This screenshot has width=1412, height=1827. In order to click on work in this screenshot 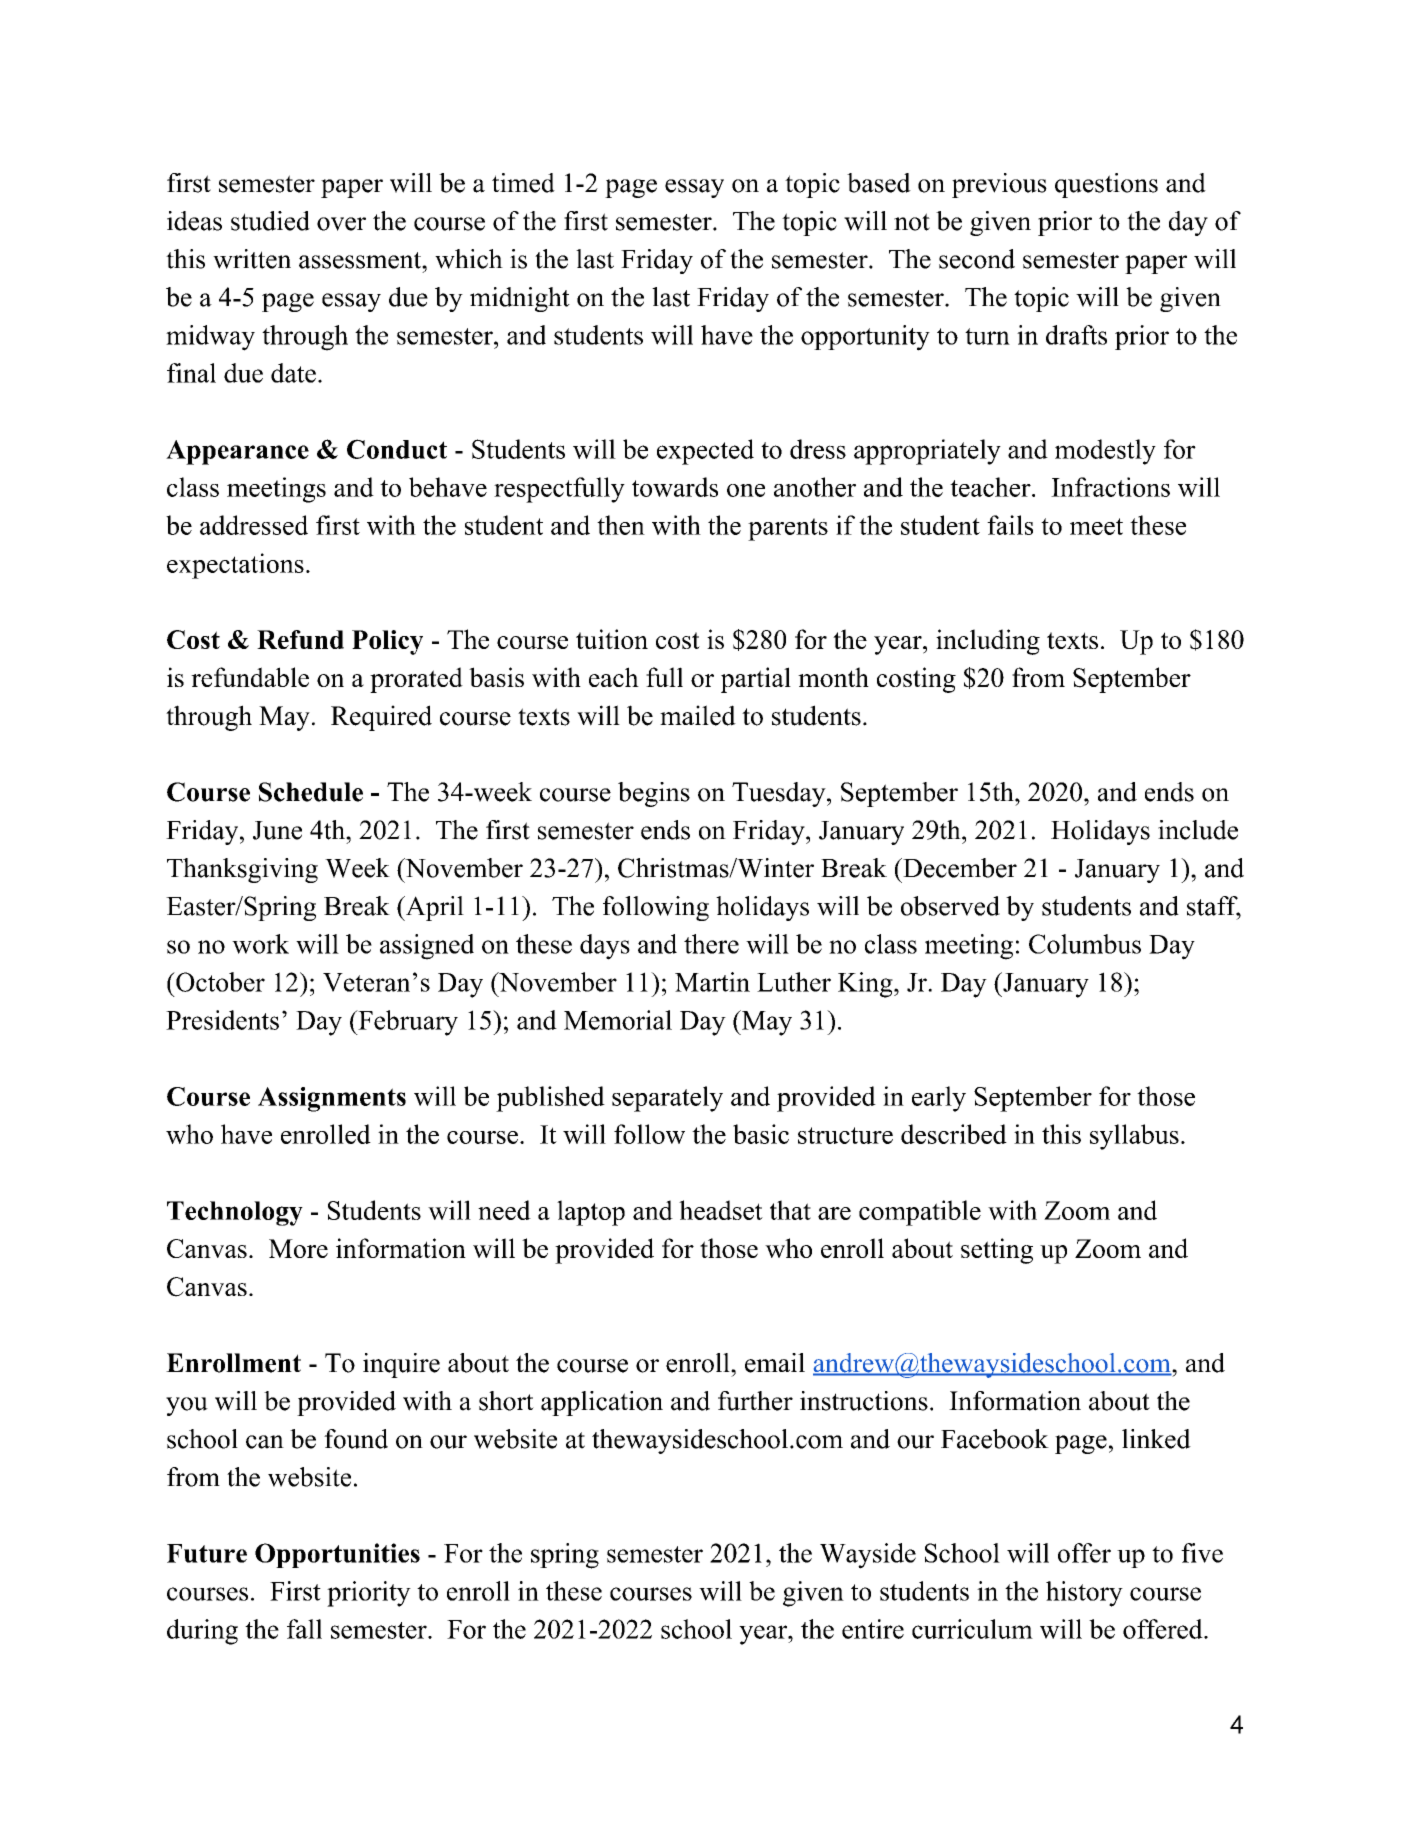, I will do `click(260, 944)`.
